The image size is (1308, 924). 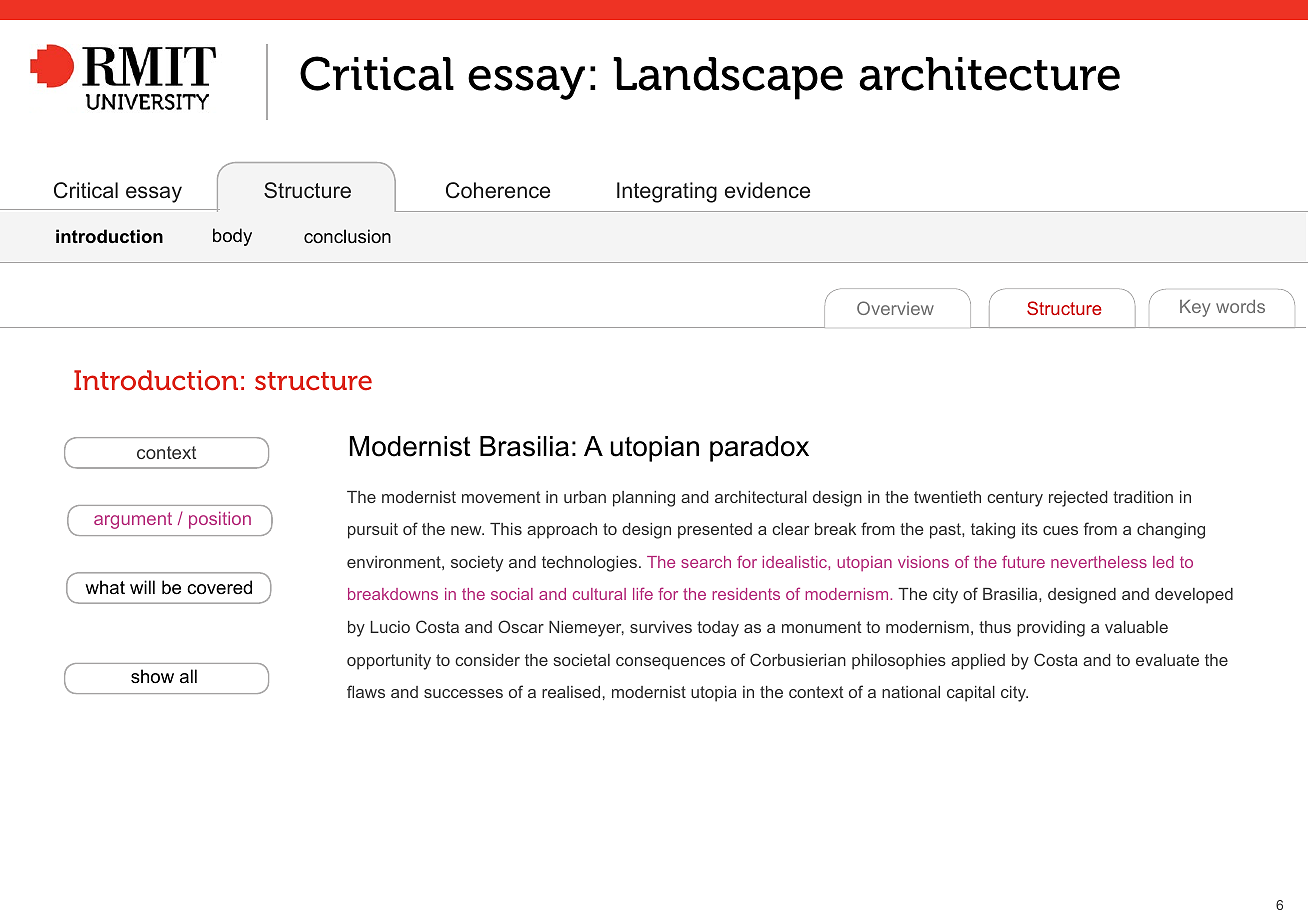 I want to click on all, so click(x=188, y=676).
